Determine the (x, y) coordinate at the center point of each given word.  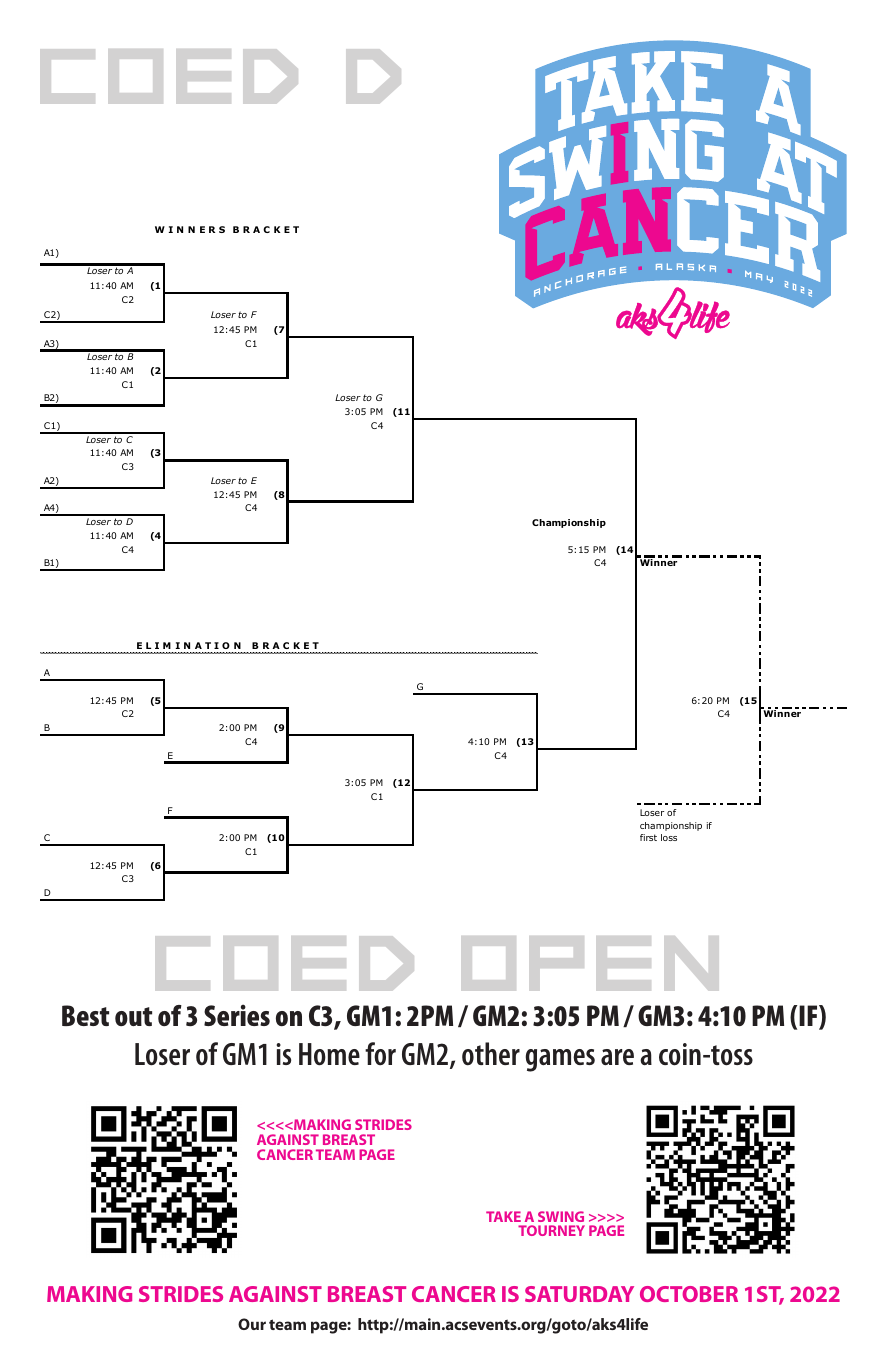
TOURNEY (551, 1230)
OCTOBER (689, 1294)
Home (329, 1054)
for (380, 1054)
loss (669, 837)
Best (85, 1015)
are (617, 1057)
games (560, 1060)
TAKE (503, 1216)
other (491, 1054)
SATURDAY (579, 1294)
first (648, 837)
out (133, 1016)
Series (237, 1015)
